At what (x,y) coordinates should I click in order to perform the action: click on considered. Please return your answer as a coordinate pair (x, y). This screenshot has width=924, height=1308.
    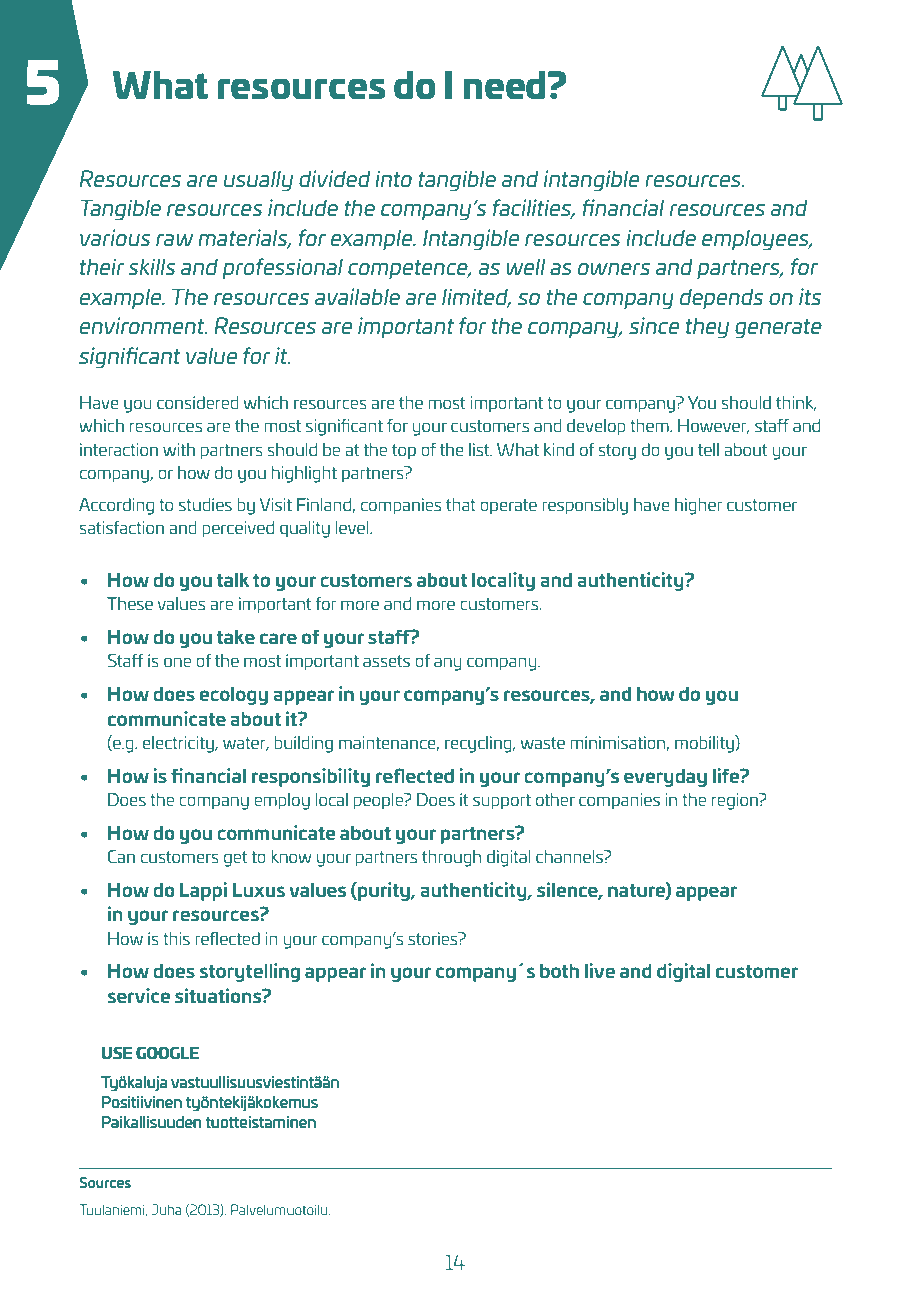
    Looking at the image, I should click on (197, 402).
